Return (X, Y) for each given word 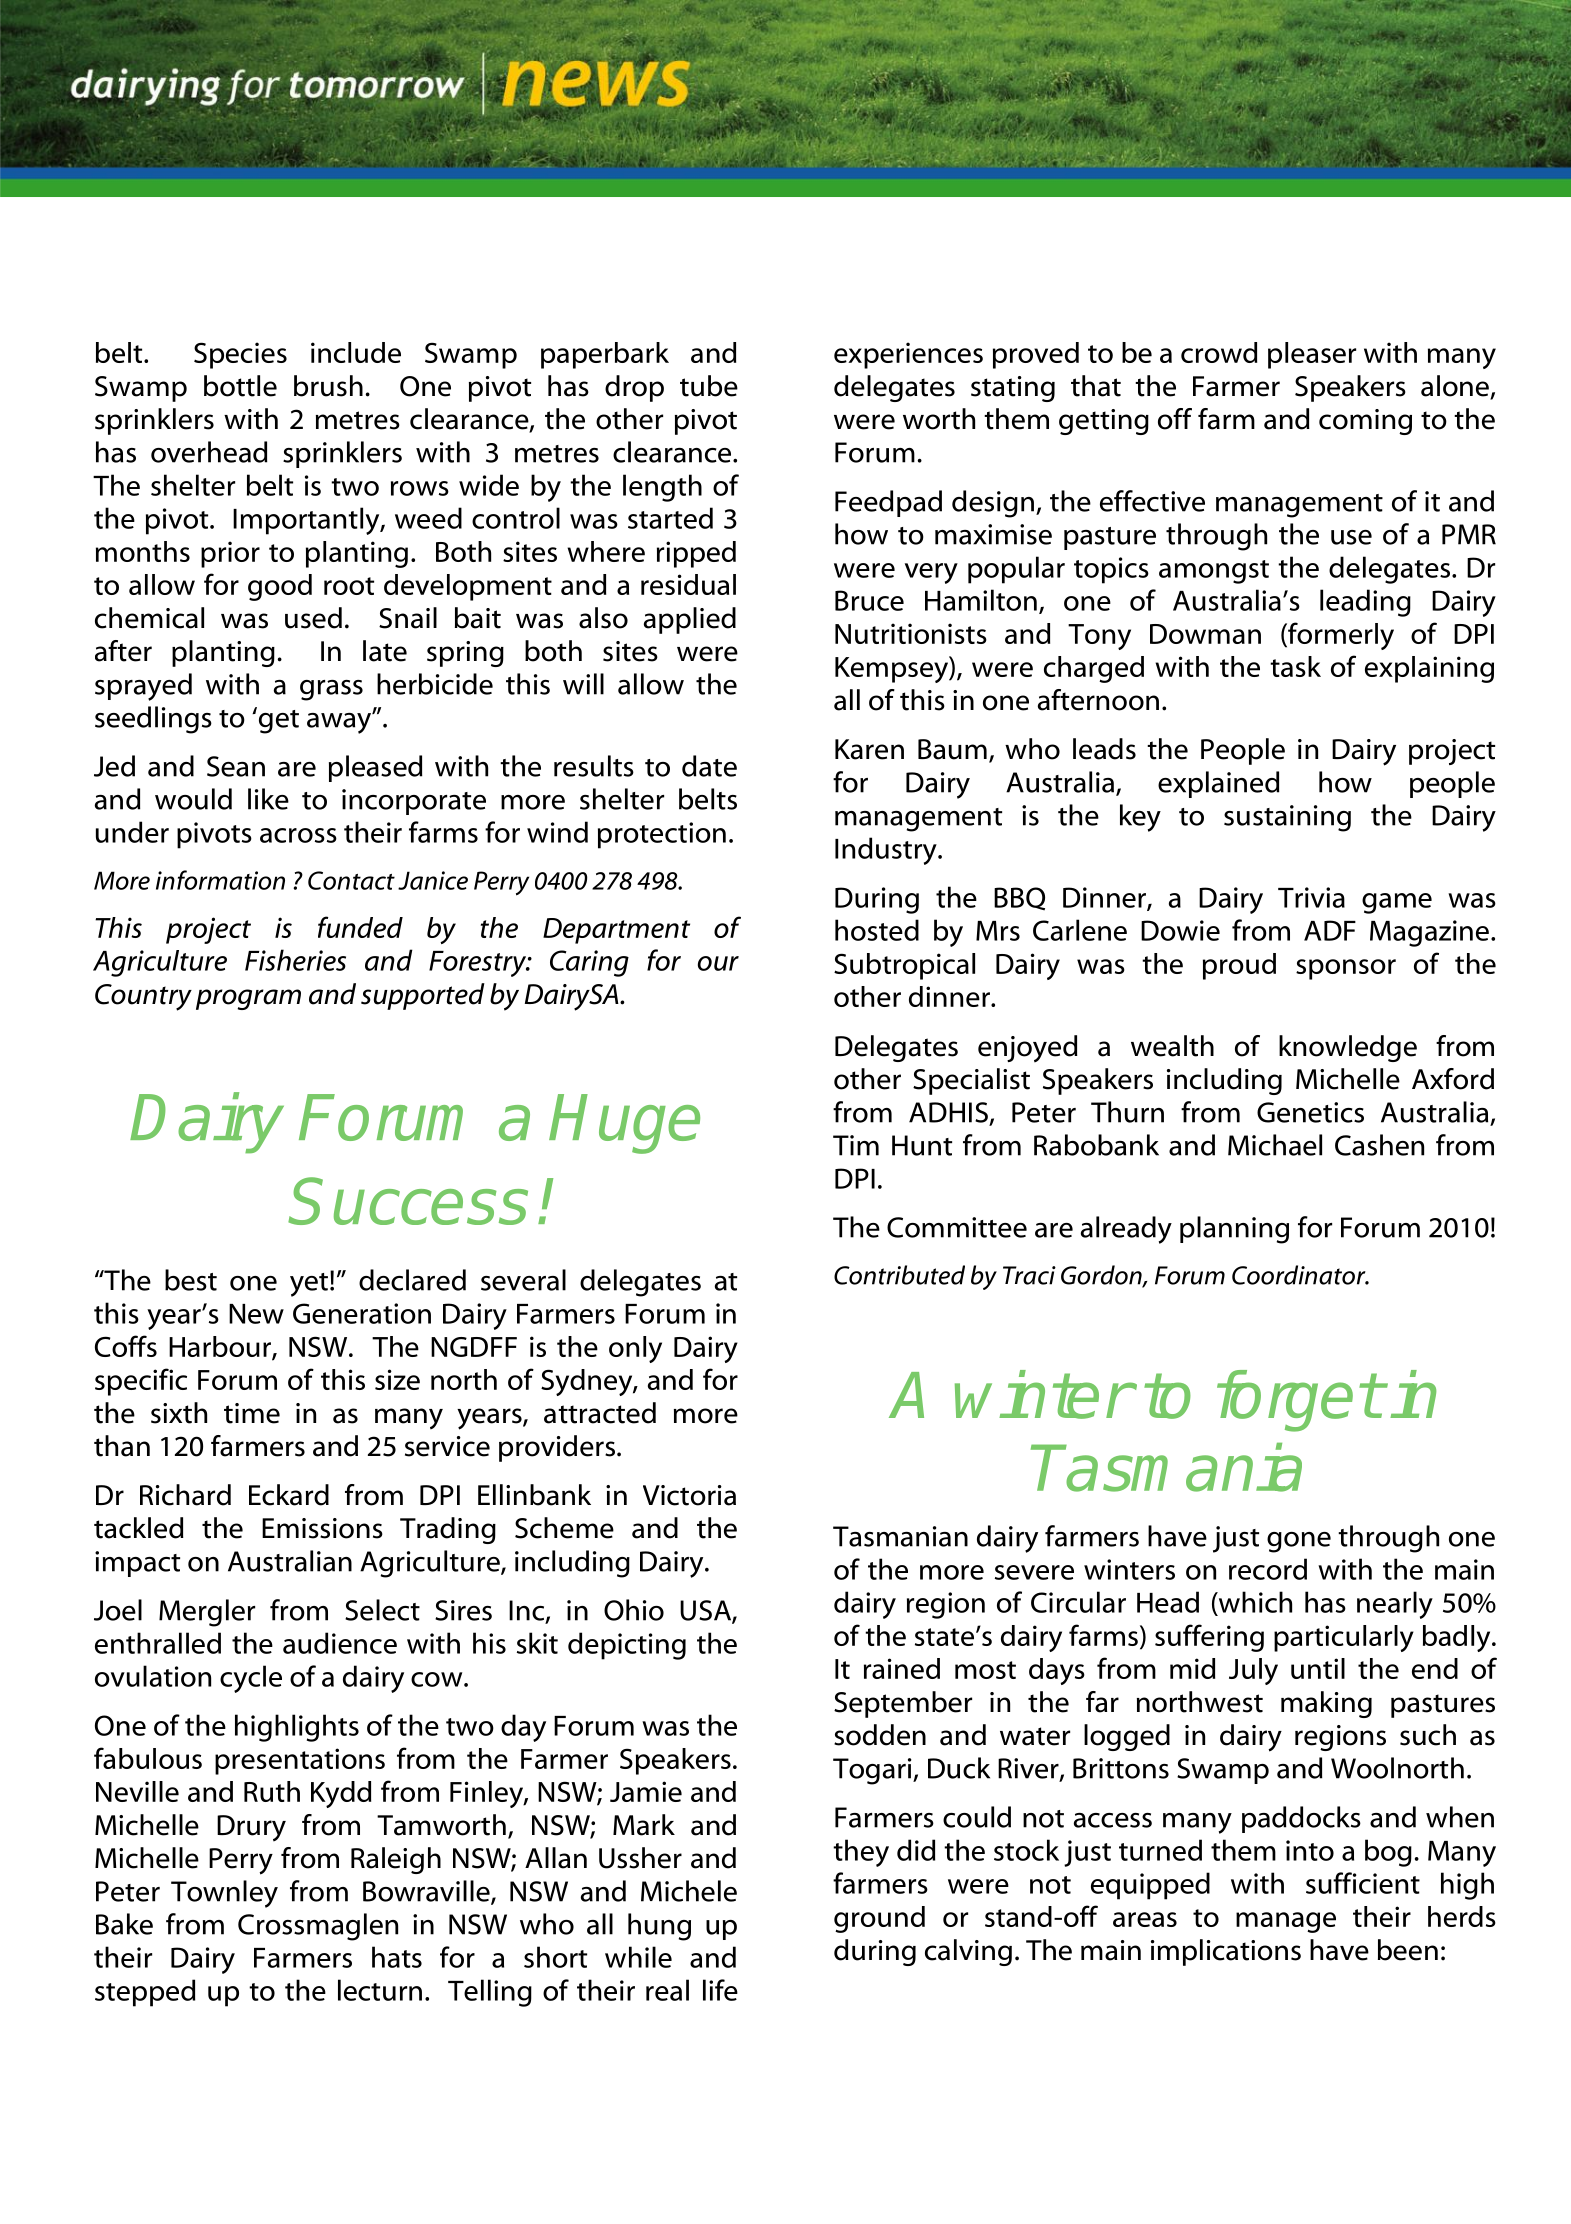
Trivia (1311, 897)
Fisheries (295, 960)
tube (709, 386)
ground (879, 1919)
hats (397, 1957)
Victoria (689, 1495)
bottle (240, 386)
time (252, 1413)
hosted (877, 930)
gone (1299, 1542)
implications (1226, 1952)
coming (1365, 422)
